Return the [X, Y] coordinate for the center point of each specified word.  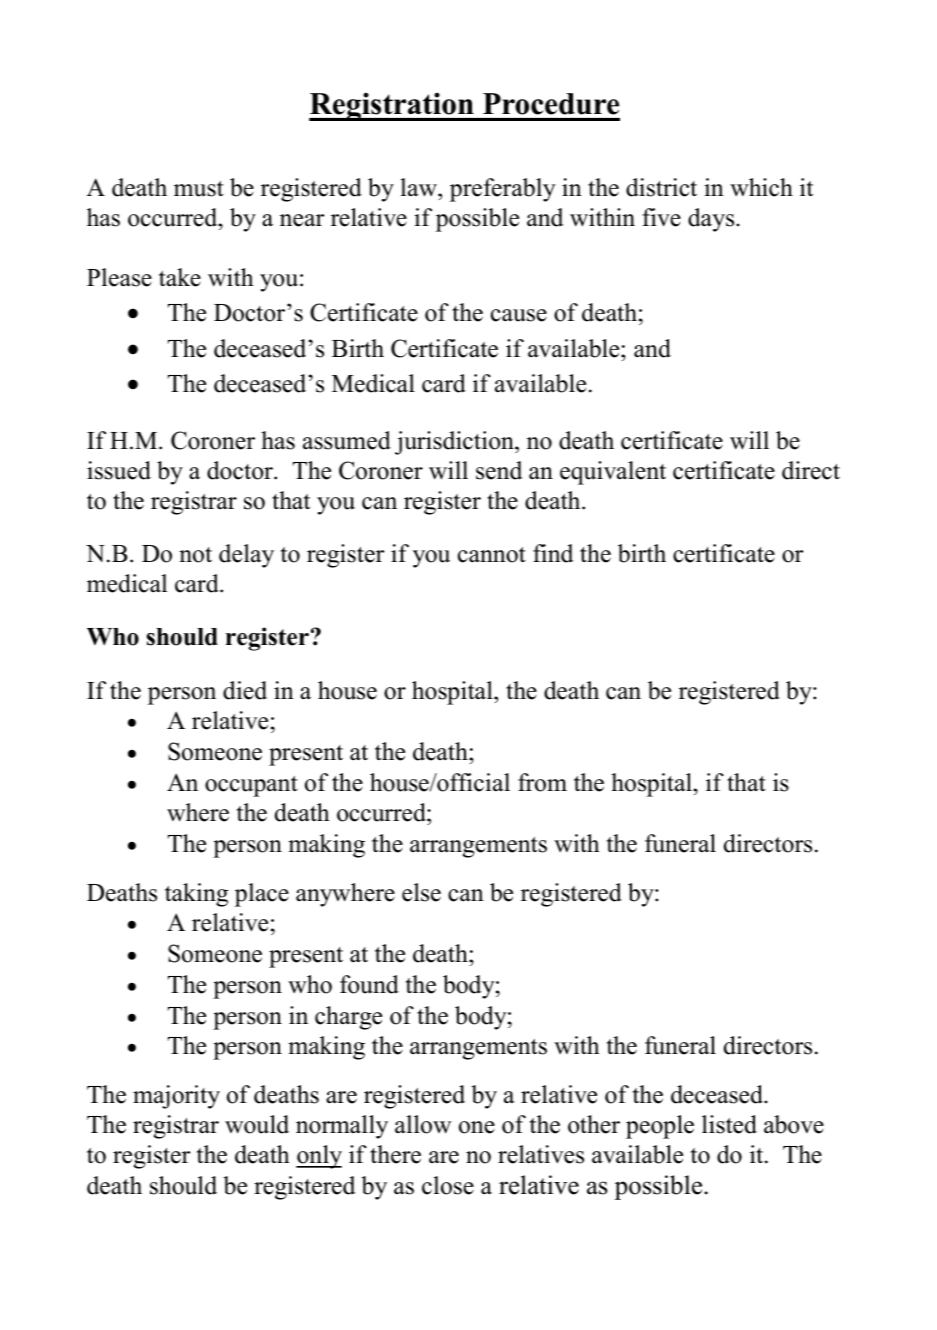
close [448, 1185]
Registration [392, 106]
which [761, 187]
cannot [492, 555]
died [245, 690]
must [199, 189]
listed [729, 1124]
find [553, 553]
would [257, 1124]
